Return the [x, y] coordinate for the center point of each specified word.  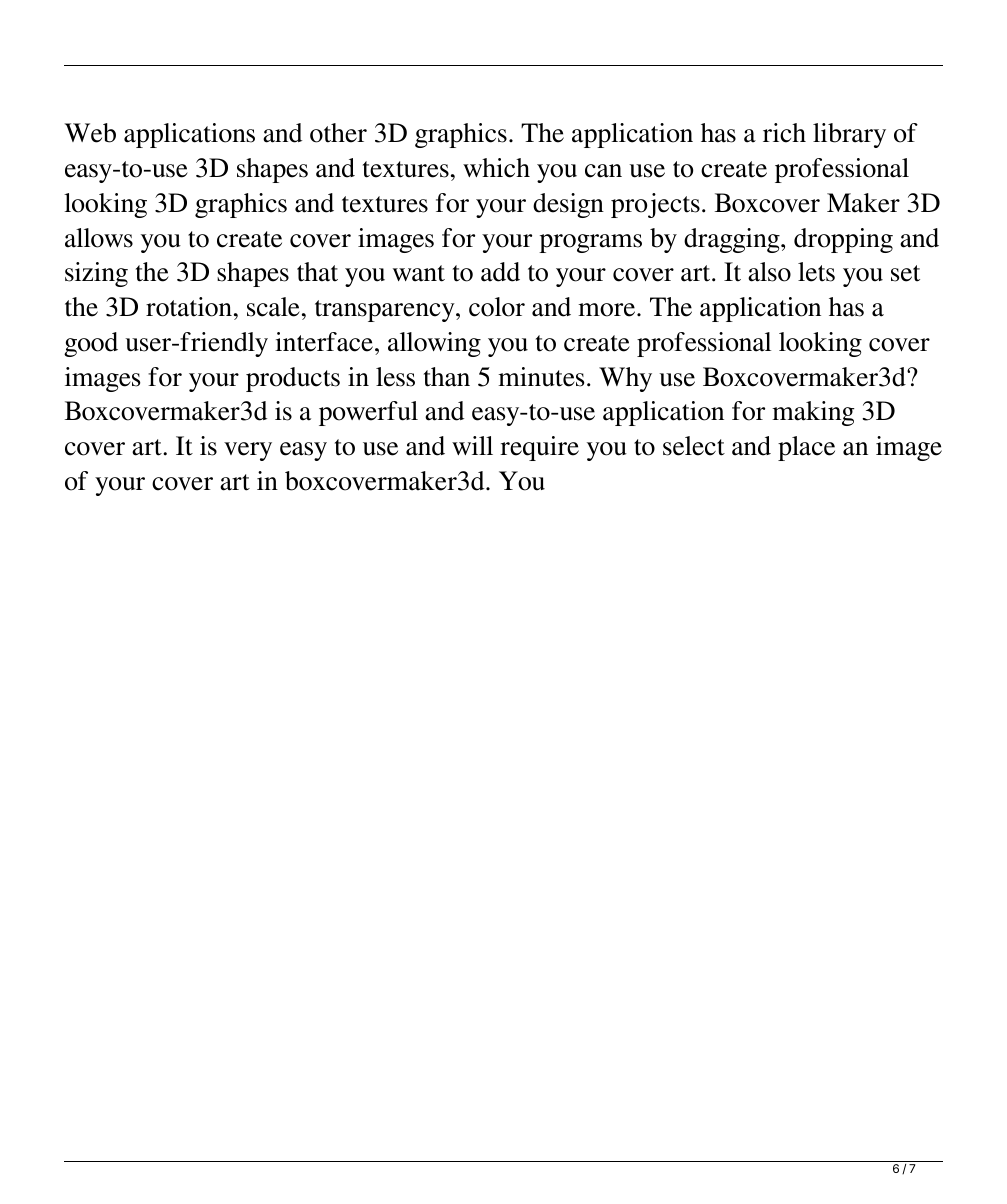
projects [655, 205]
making [813, 413]
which [496, 168]
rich [784, 133]
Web [90, 133]
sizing [96, 274]
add [500, 272]
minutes [541, 377]
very [248, 451]
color [497, 307]
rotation [189, 307]
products [293, 379]
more [608, 310]
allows [99, 238]
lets [816, 272]
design [568, 205]
